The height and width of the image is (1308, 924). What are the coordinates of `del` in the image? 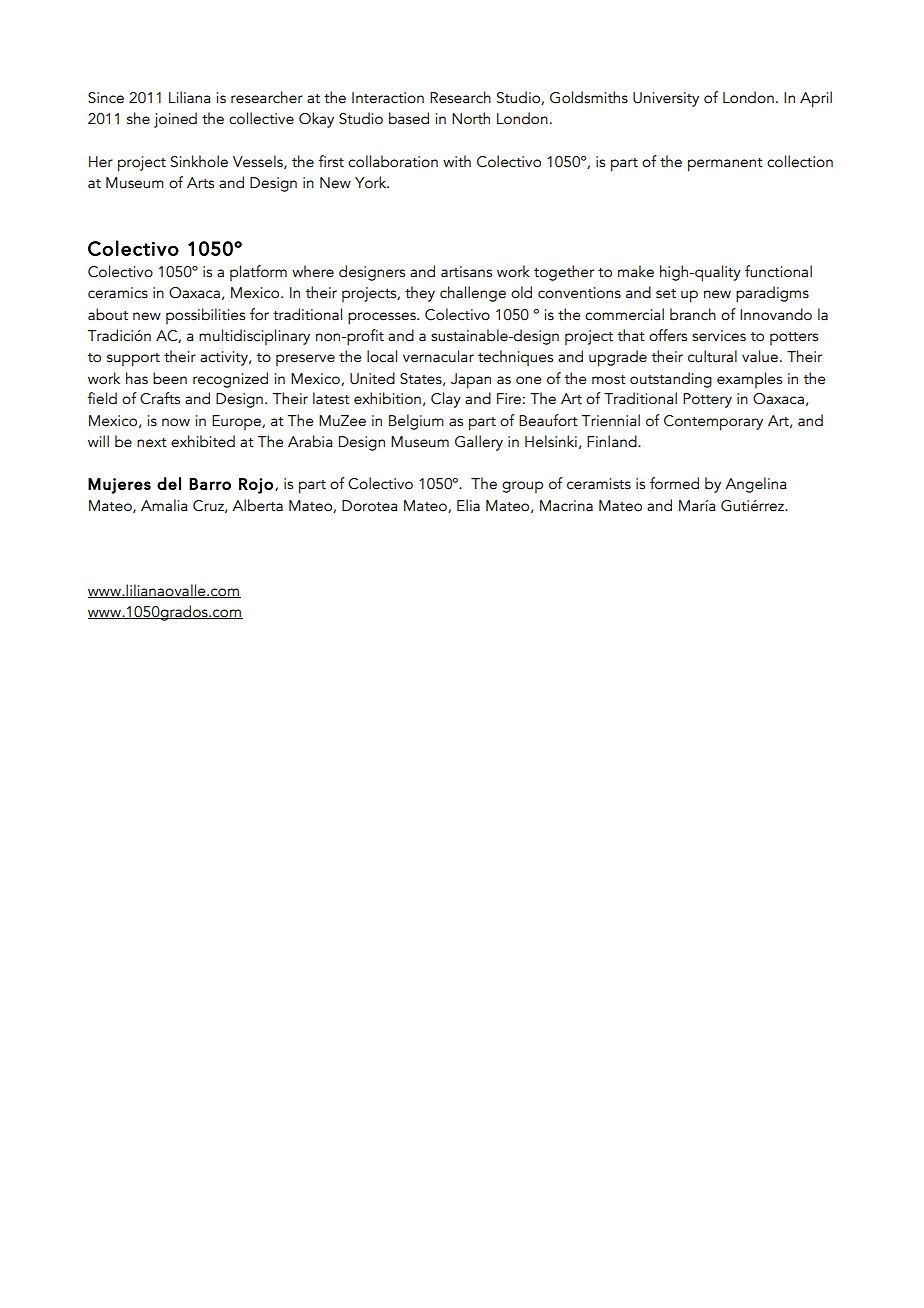 It's located at (169, 483).
